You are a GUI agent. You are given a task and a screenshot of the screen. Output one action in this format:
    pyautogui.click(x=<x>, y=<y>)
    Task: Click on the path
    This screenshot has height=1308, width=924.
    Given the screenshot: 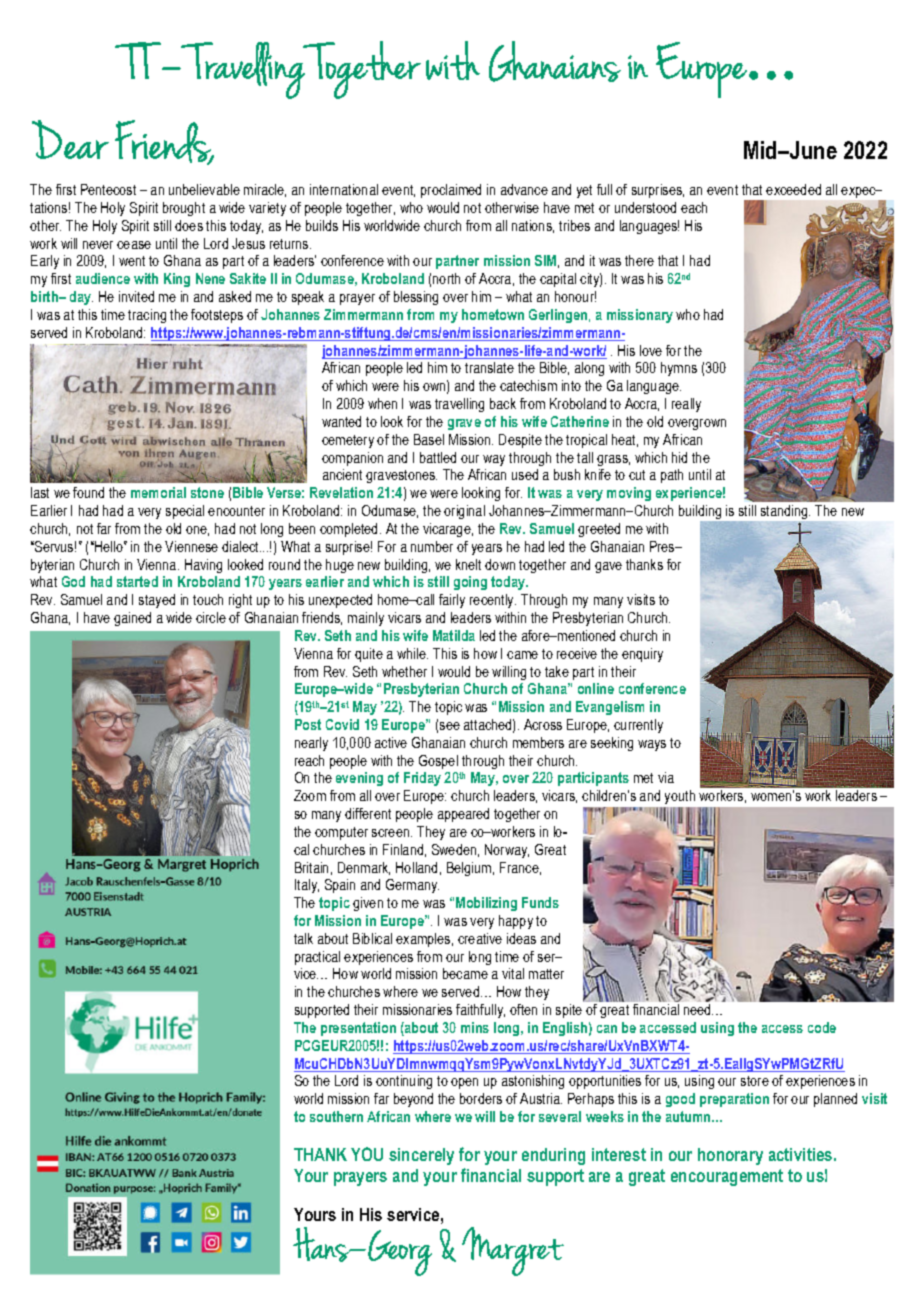 What is the action you would take?
    pyautogui.click(x=672, y=476)
